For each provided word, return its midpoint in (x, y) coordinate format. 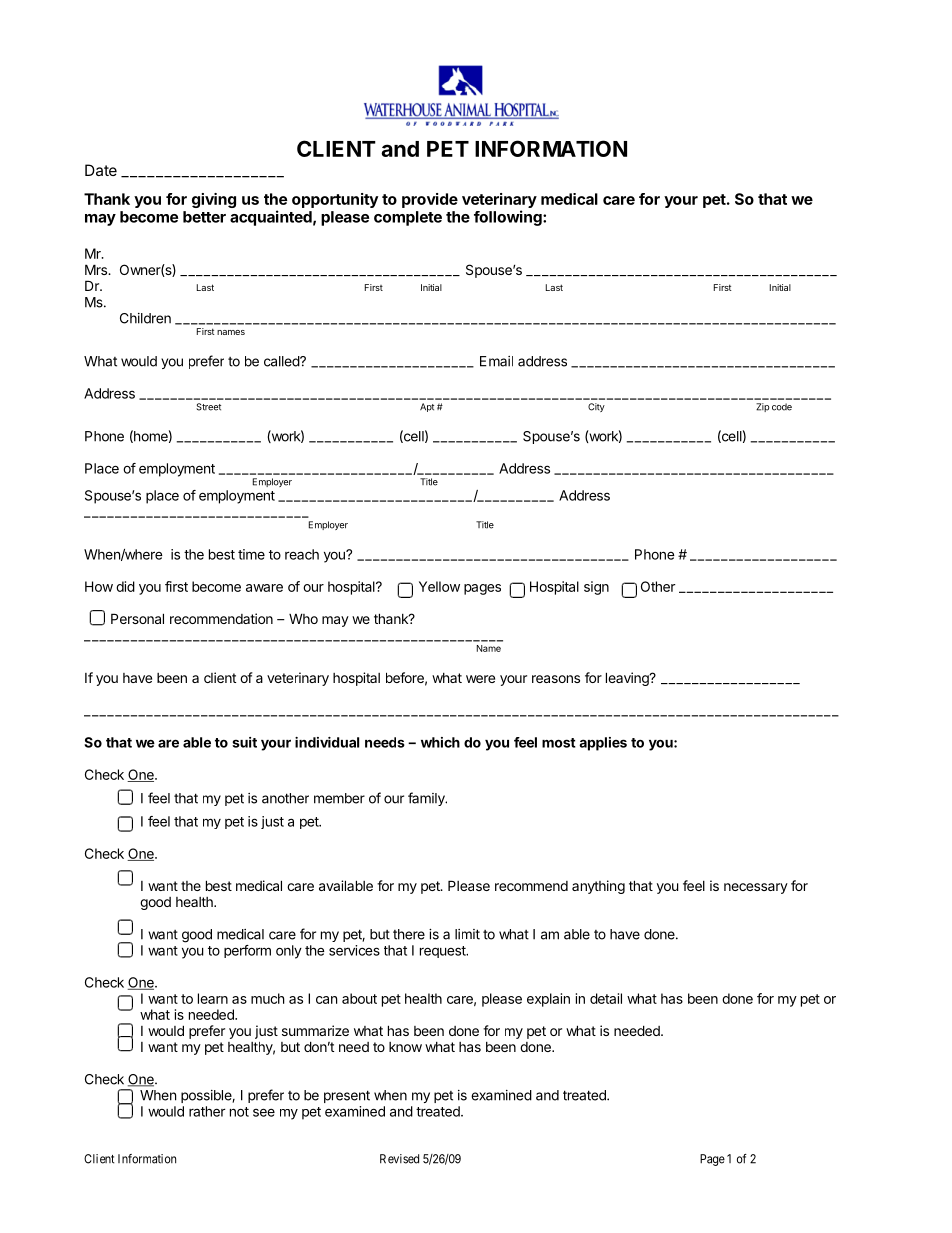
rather (207, 1111)
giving (214, 200)
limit (467, 934)
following (509, 218)
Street (208, 407)
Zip (762, 407)
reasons (556, 679)
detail (606, 998)
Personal (137, 618)
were (480, 679)
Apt (427, 407)
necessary (756, 888)
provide (430, 200)
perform (247, 951)
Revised (399, 1159)
